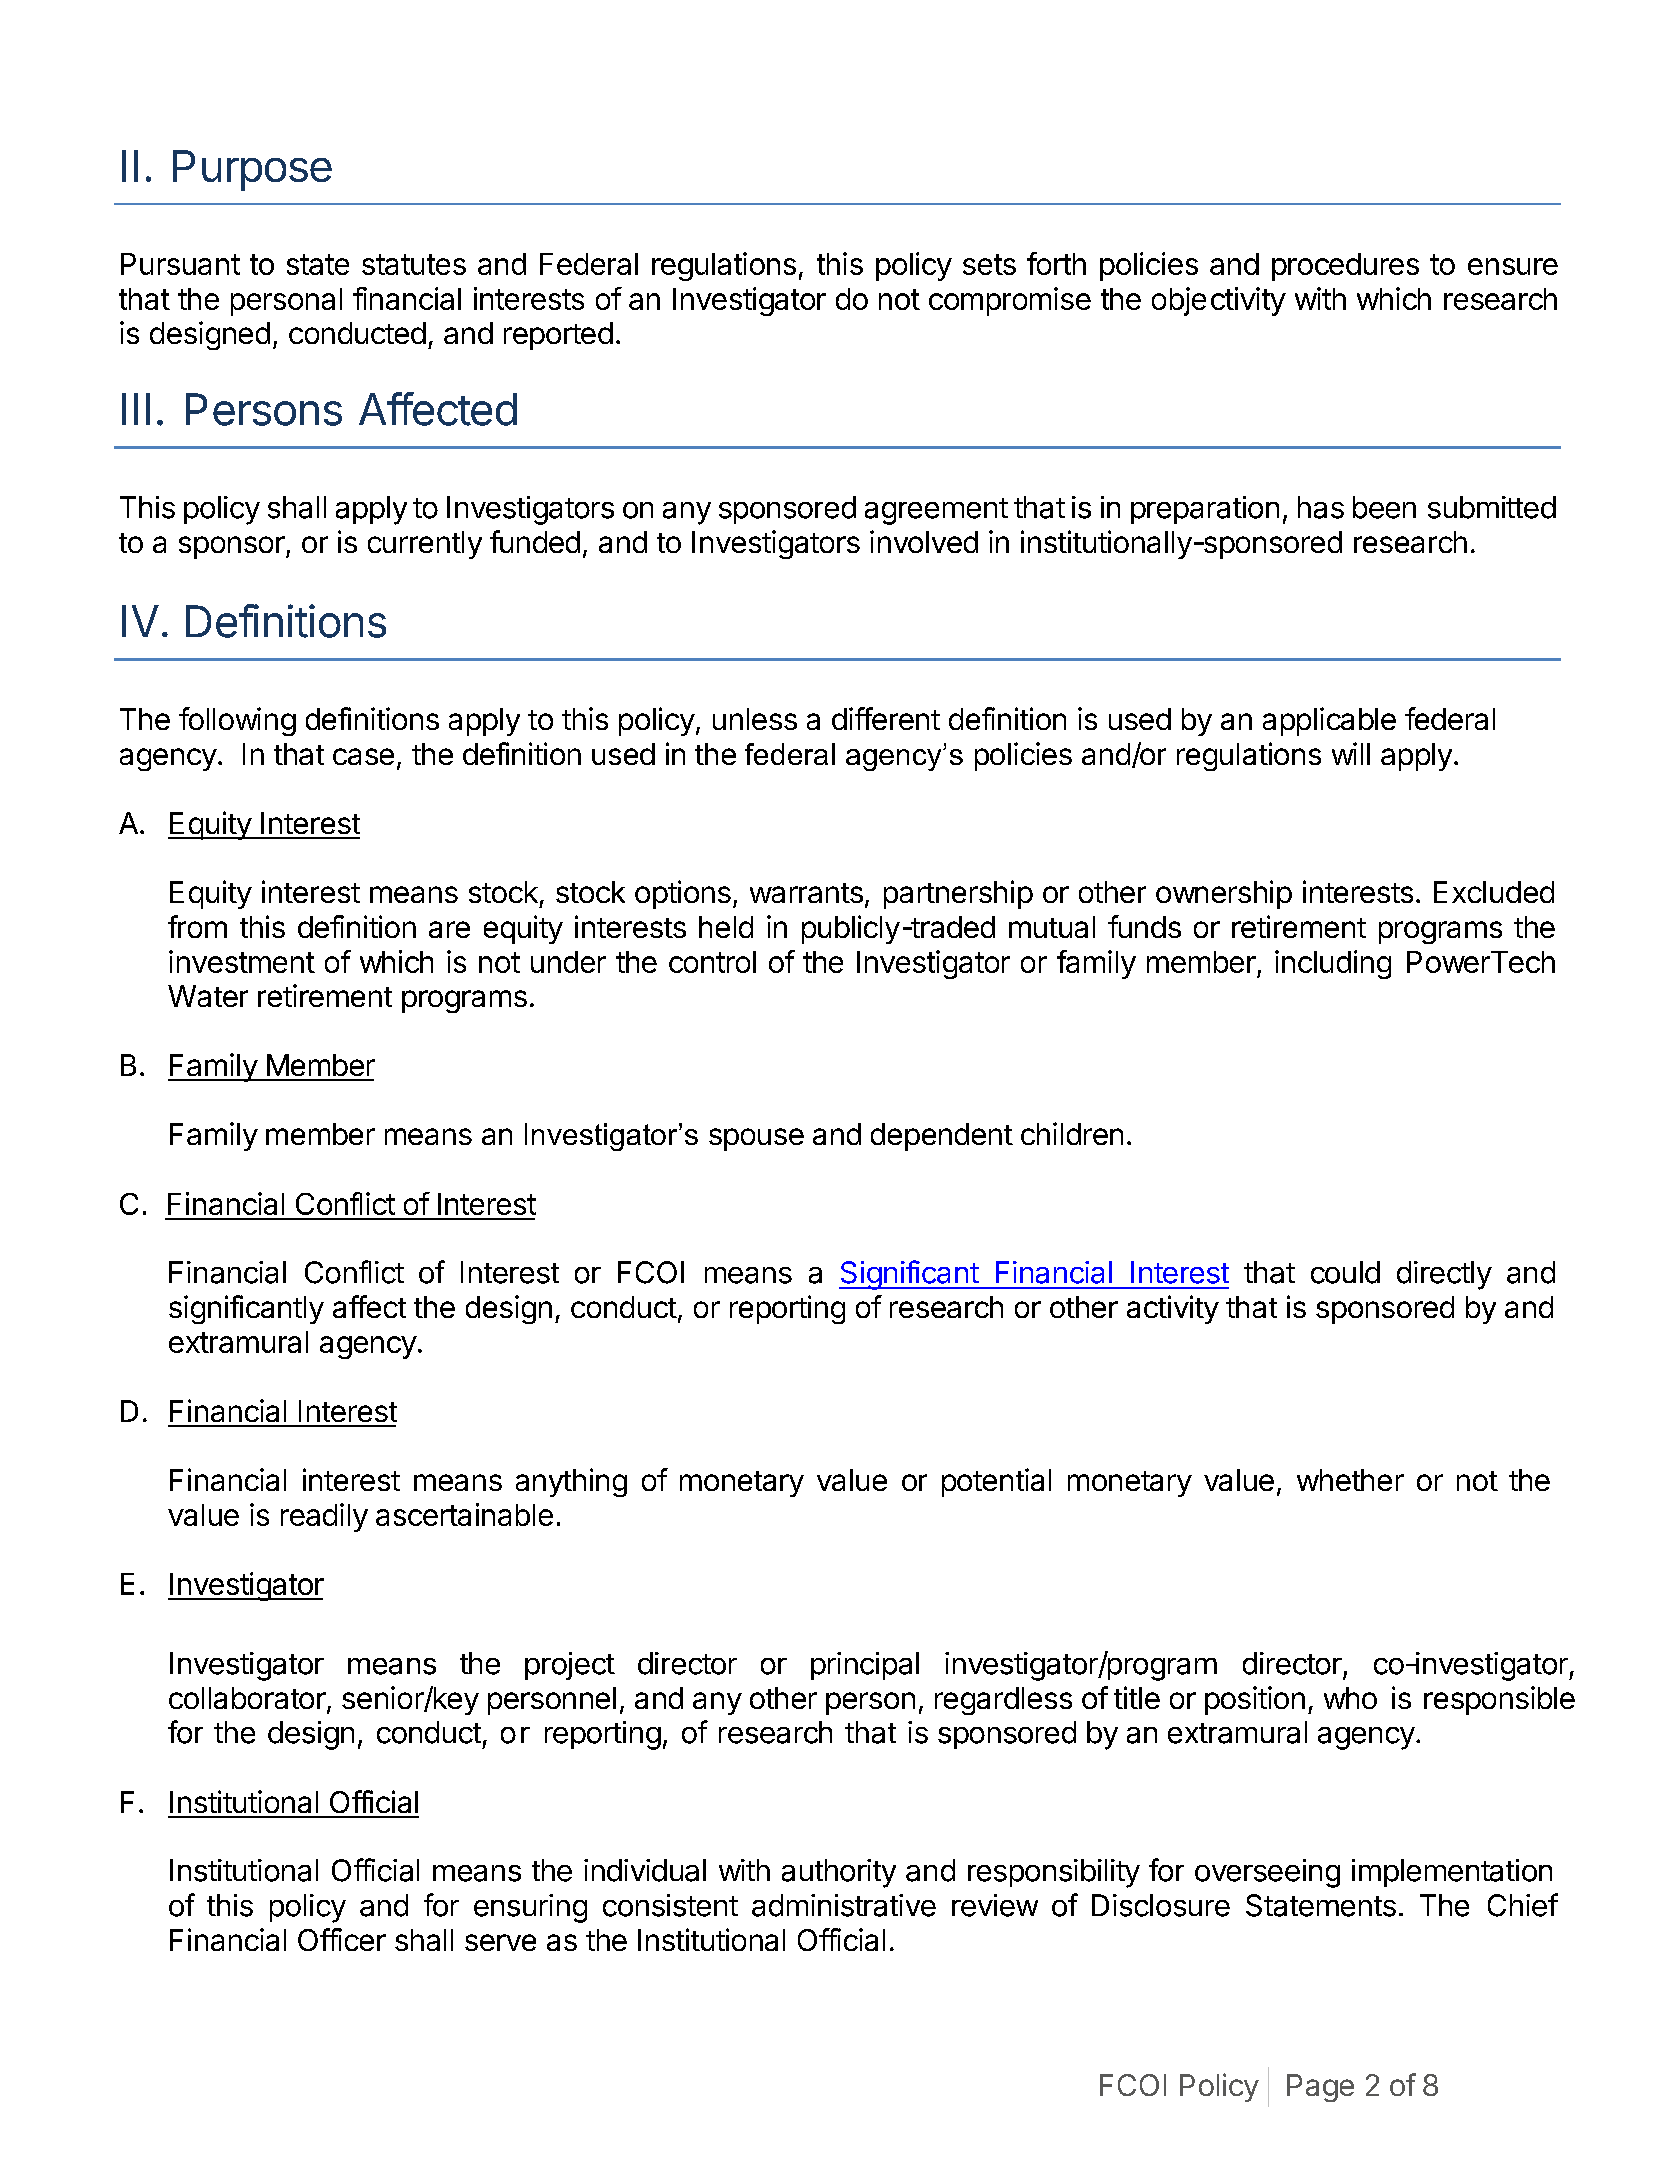 This image has height=2165, width=1673. I want to click on Officer, so click(342, 1939).
